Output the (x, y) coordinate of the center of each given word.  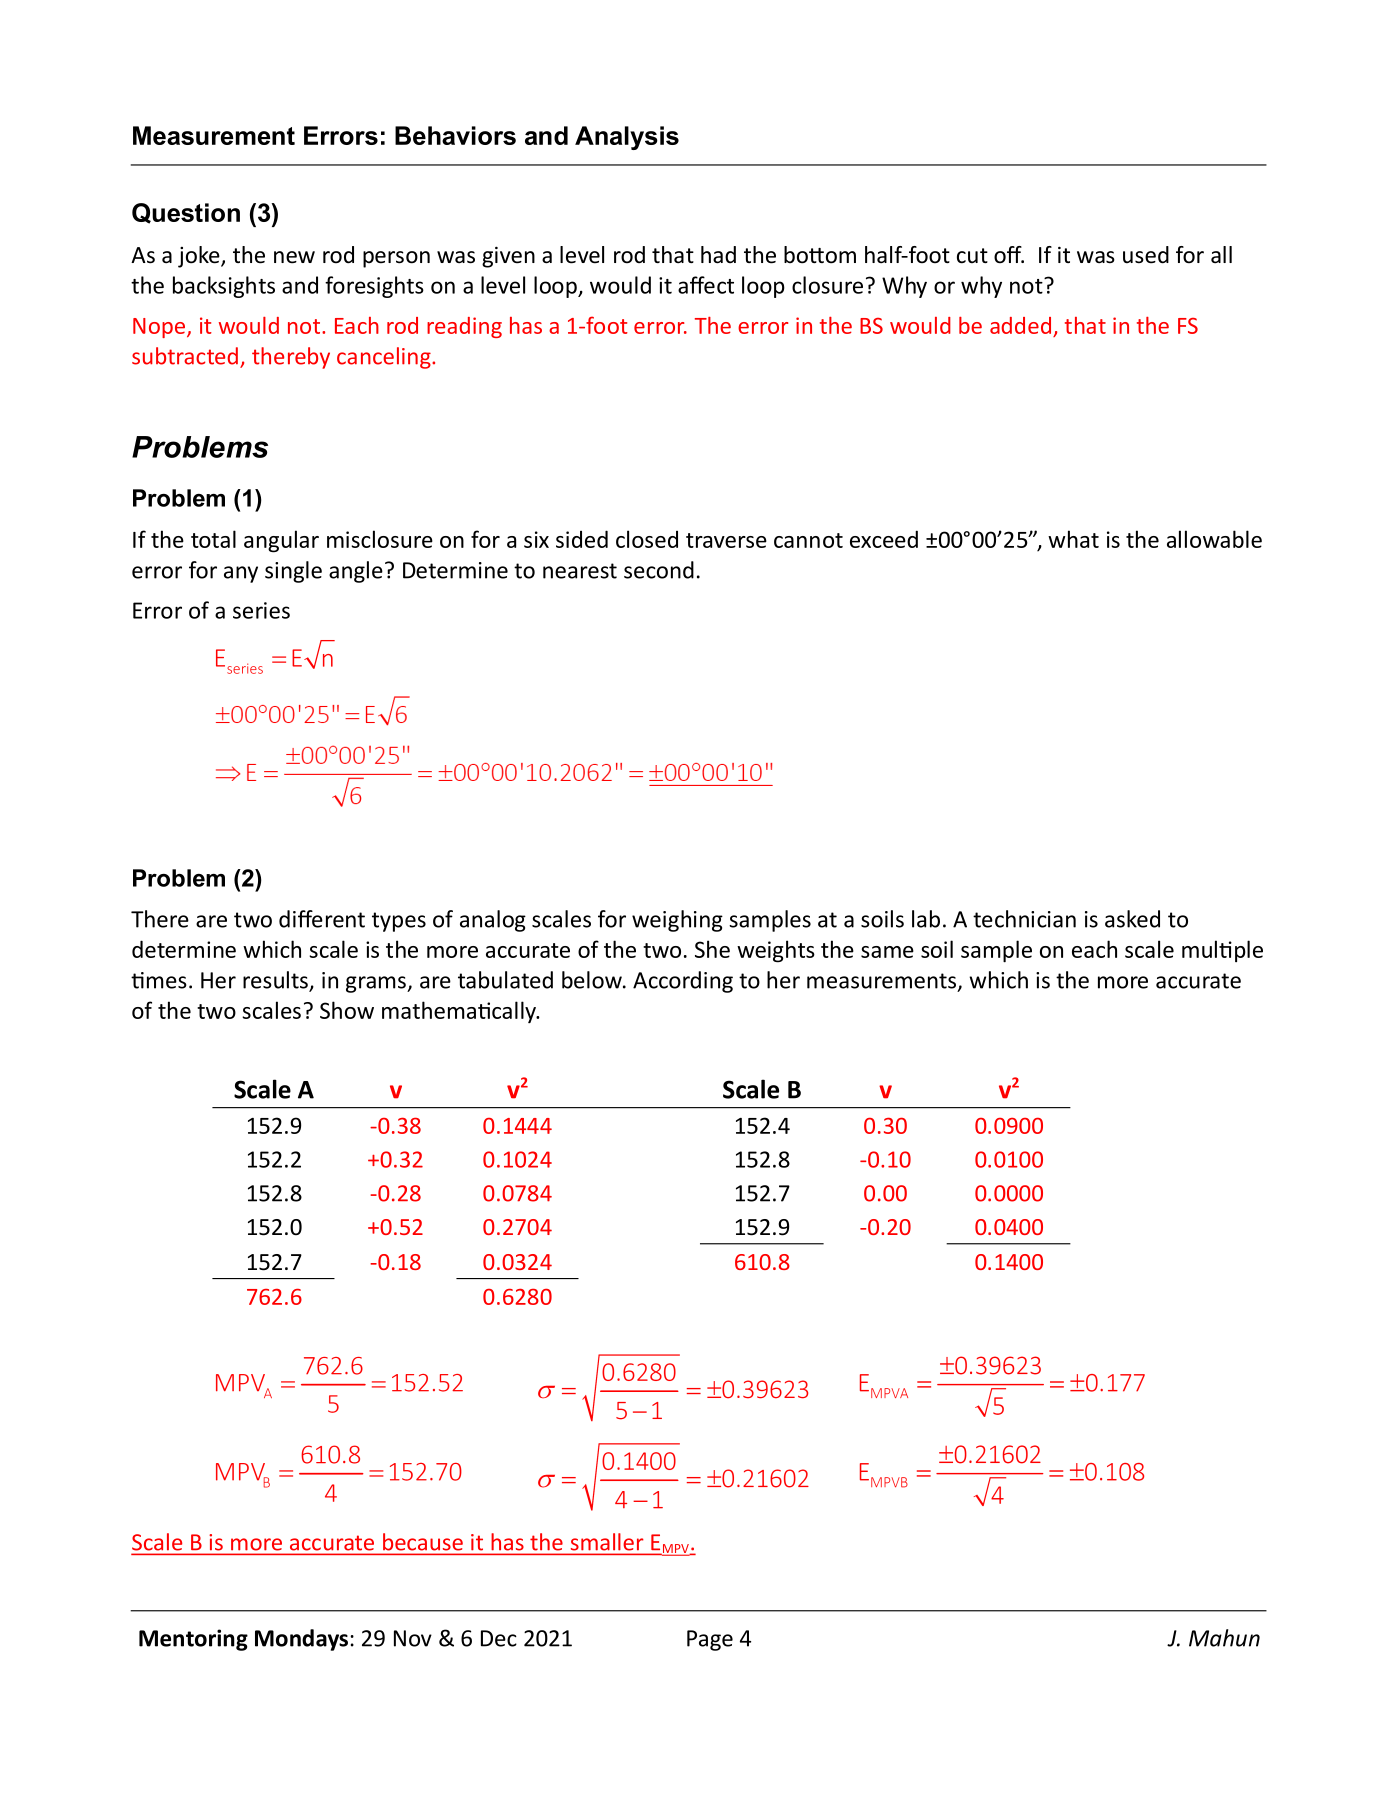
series (261, 610)
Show (347, 1010)
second (659, 570)
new (294, 257)
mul (1199, 949)
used (1146, 255)
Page (710, 1640)
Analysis (627, 138)
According (683, 982)
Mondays (303, 1640)
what (1073, 539)
